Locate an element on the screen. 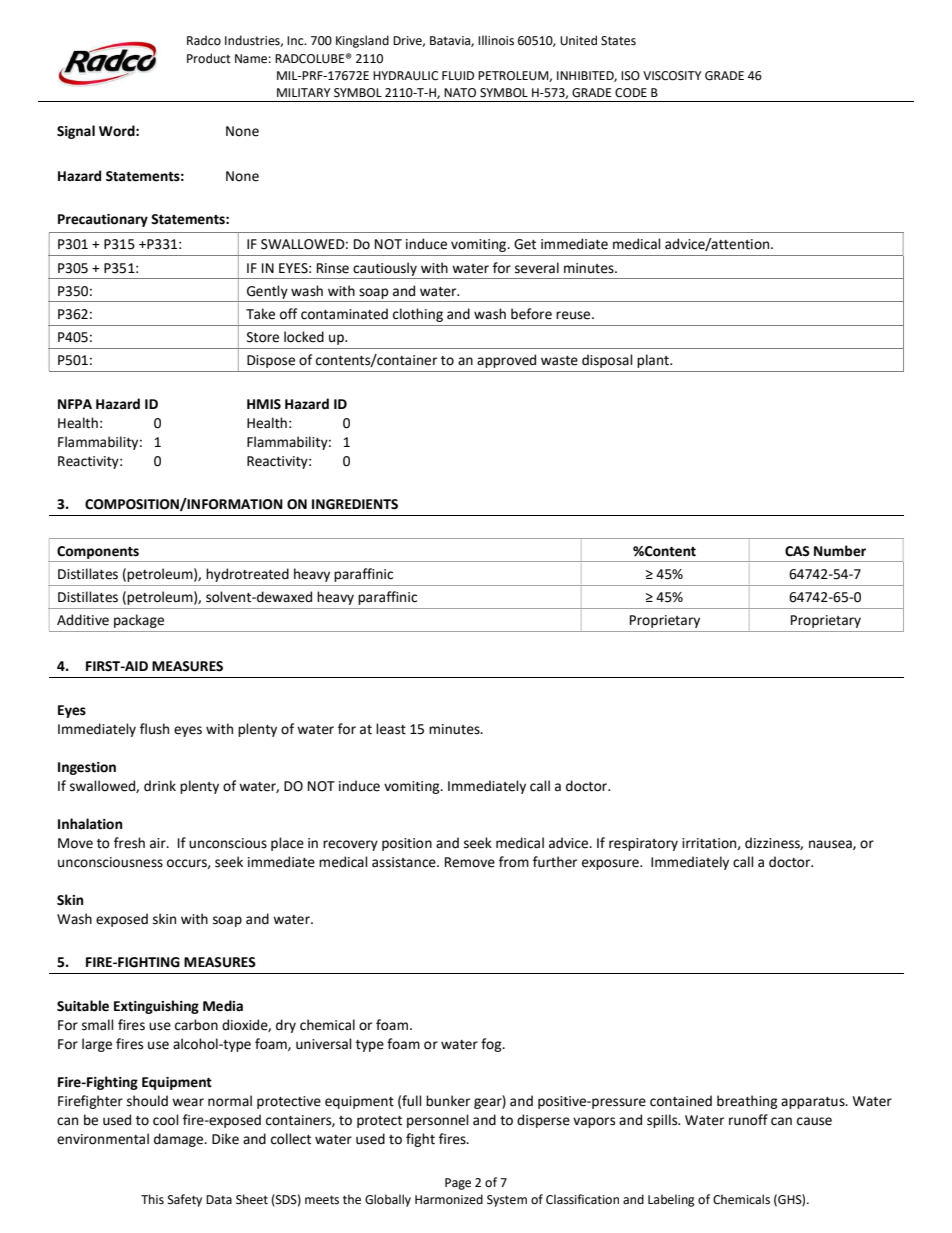  plant is located at coordinates (654, 361).
